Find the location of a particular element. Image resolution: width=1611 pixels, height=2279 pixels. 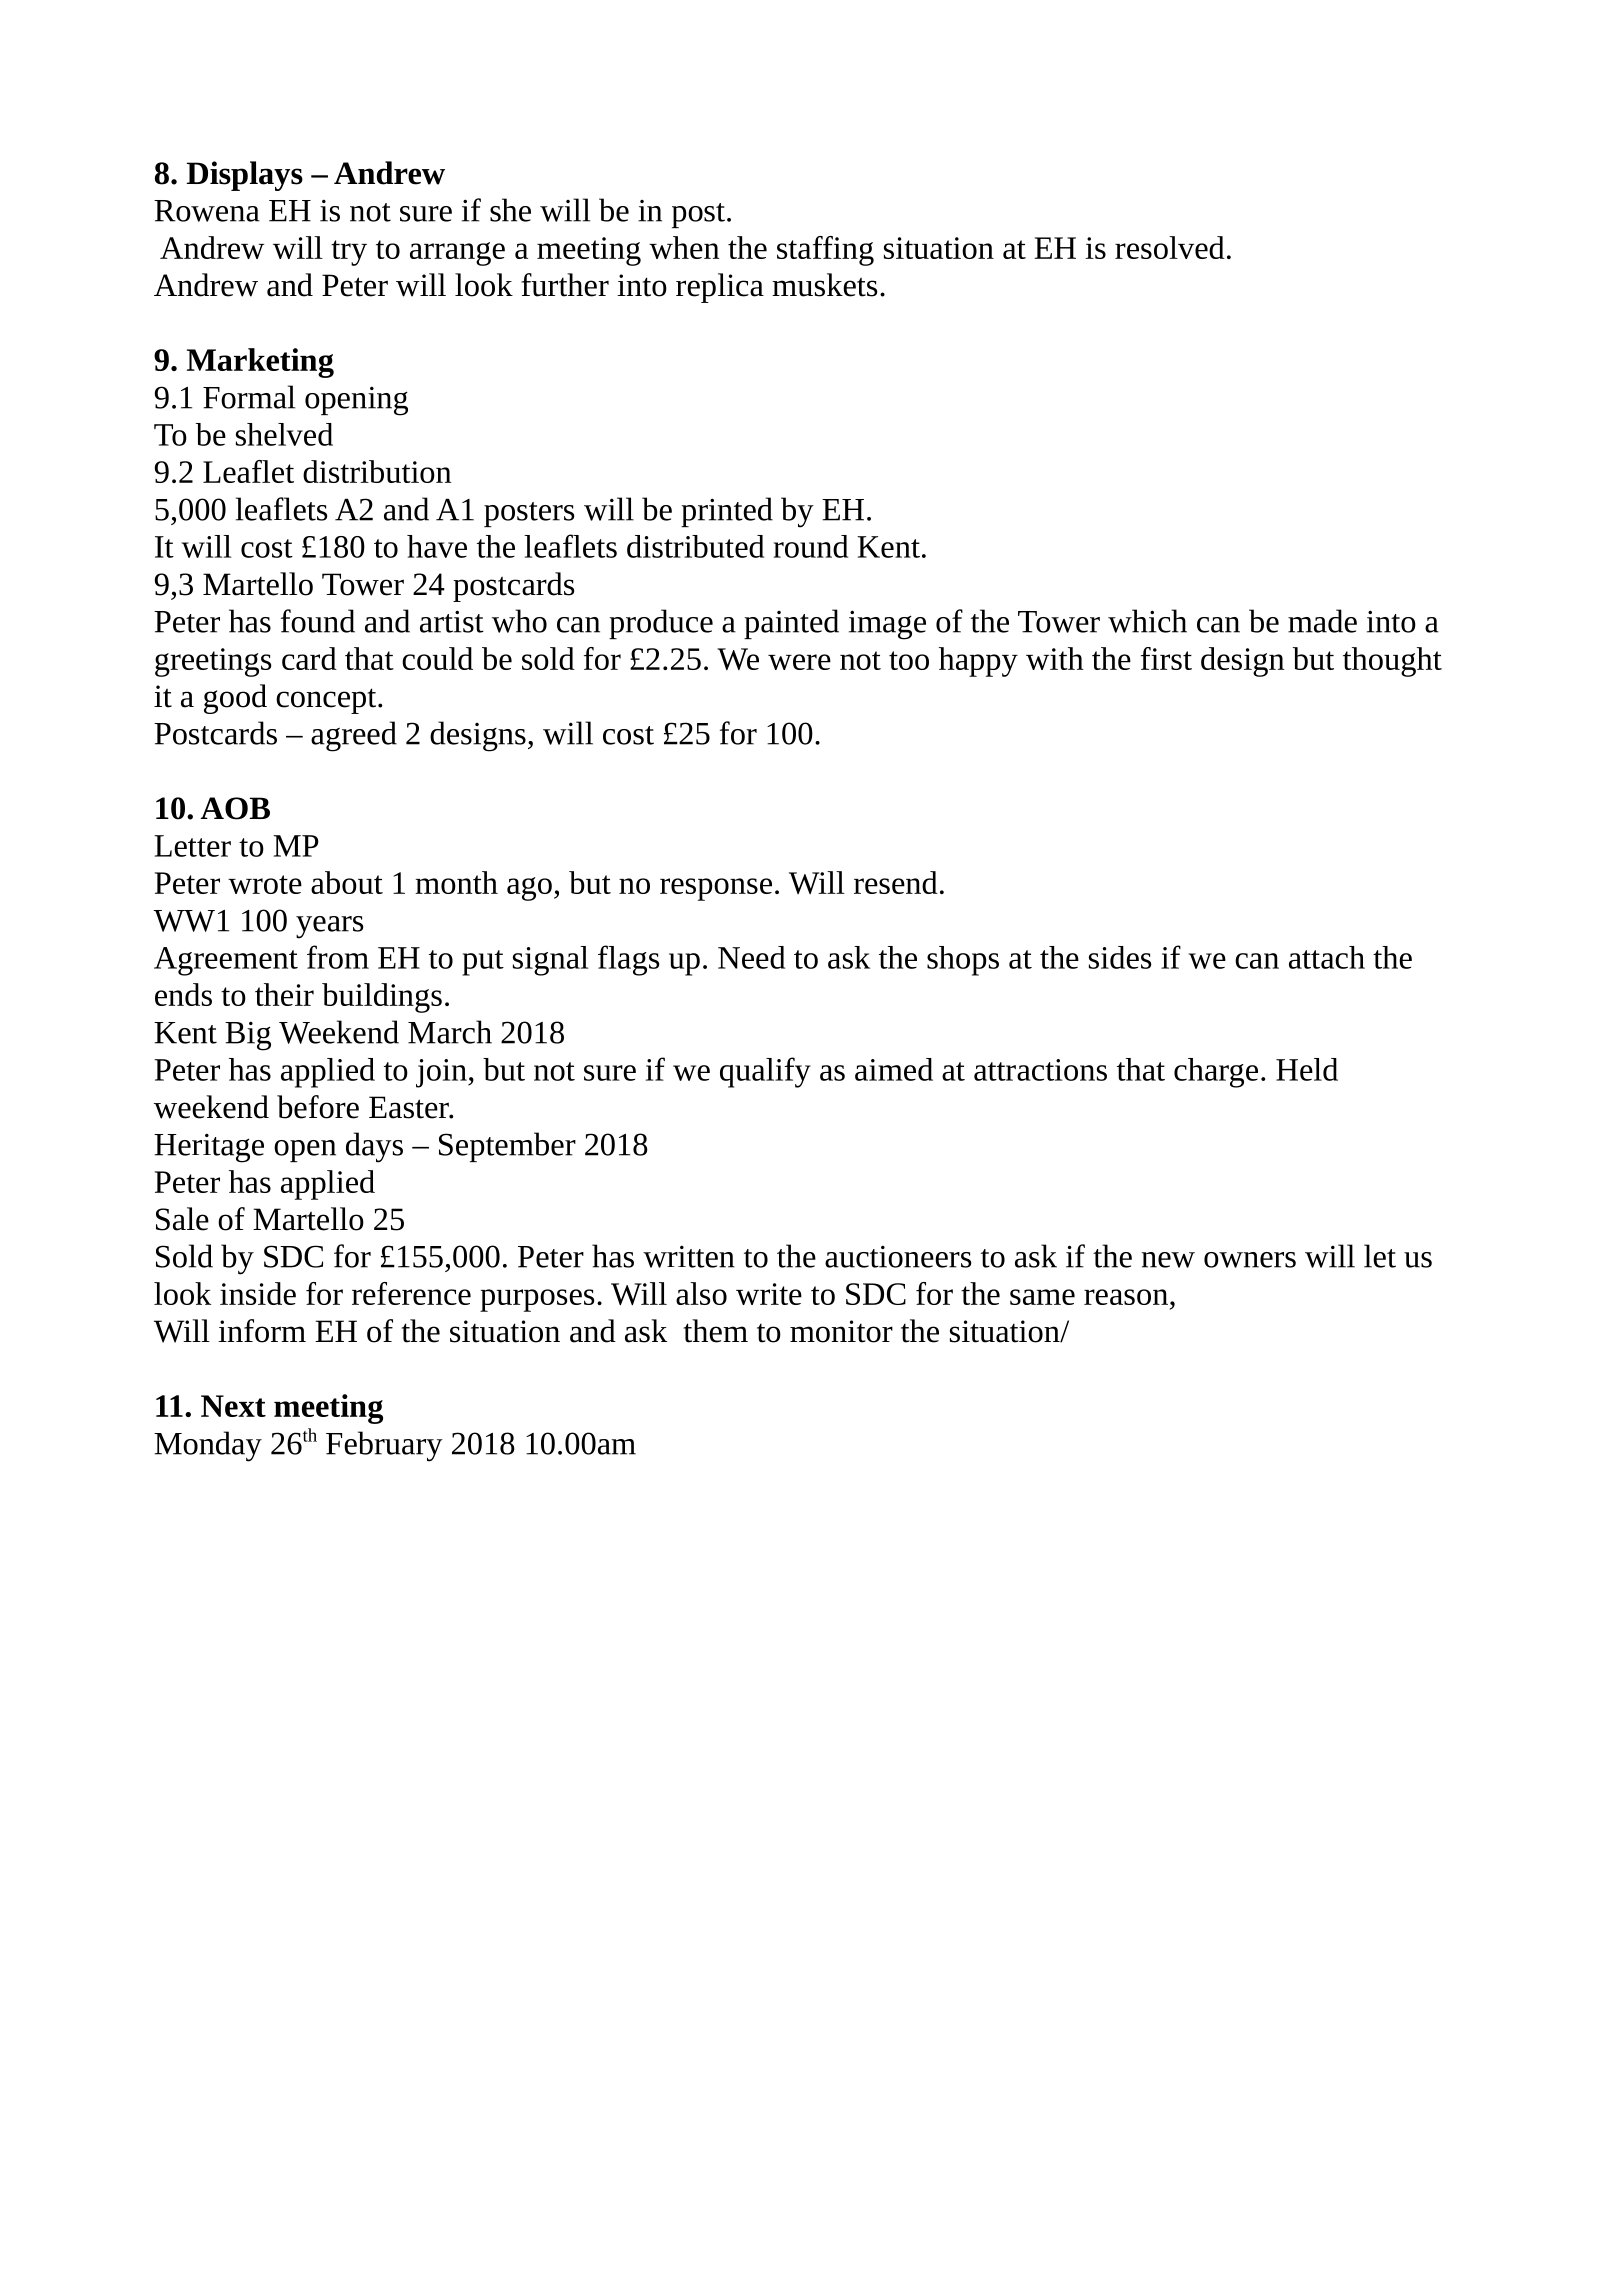

response is located at coordinates (716, 889).
